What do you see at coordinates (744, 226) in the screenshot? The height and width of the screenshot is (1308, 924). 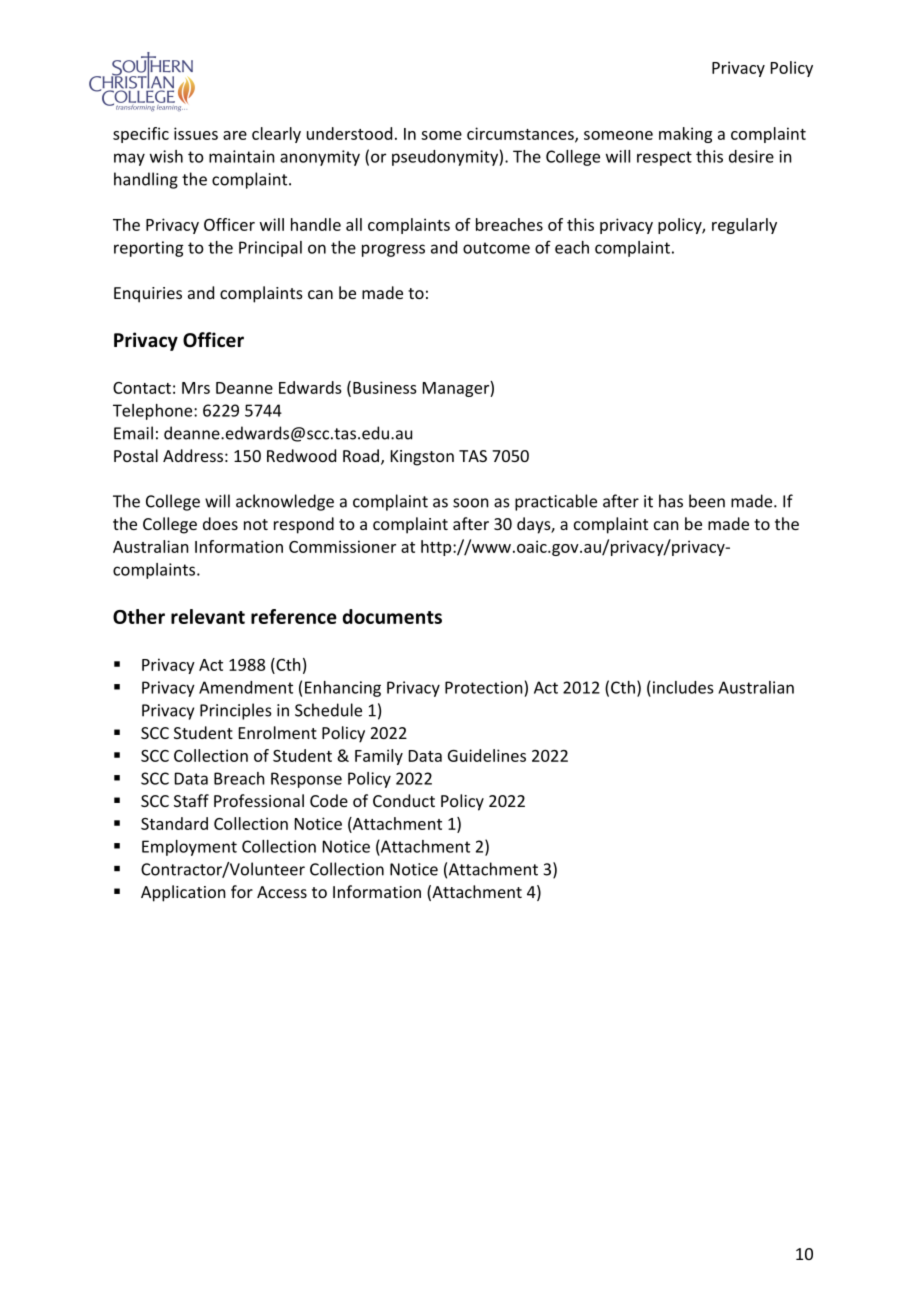 I see `regularly` at bounding box center [744, 226].
